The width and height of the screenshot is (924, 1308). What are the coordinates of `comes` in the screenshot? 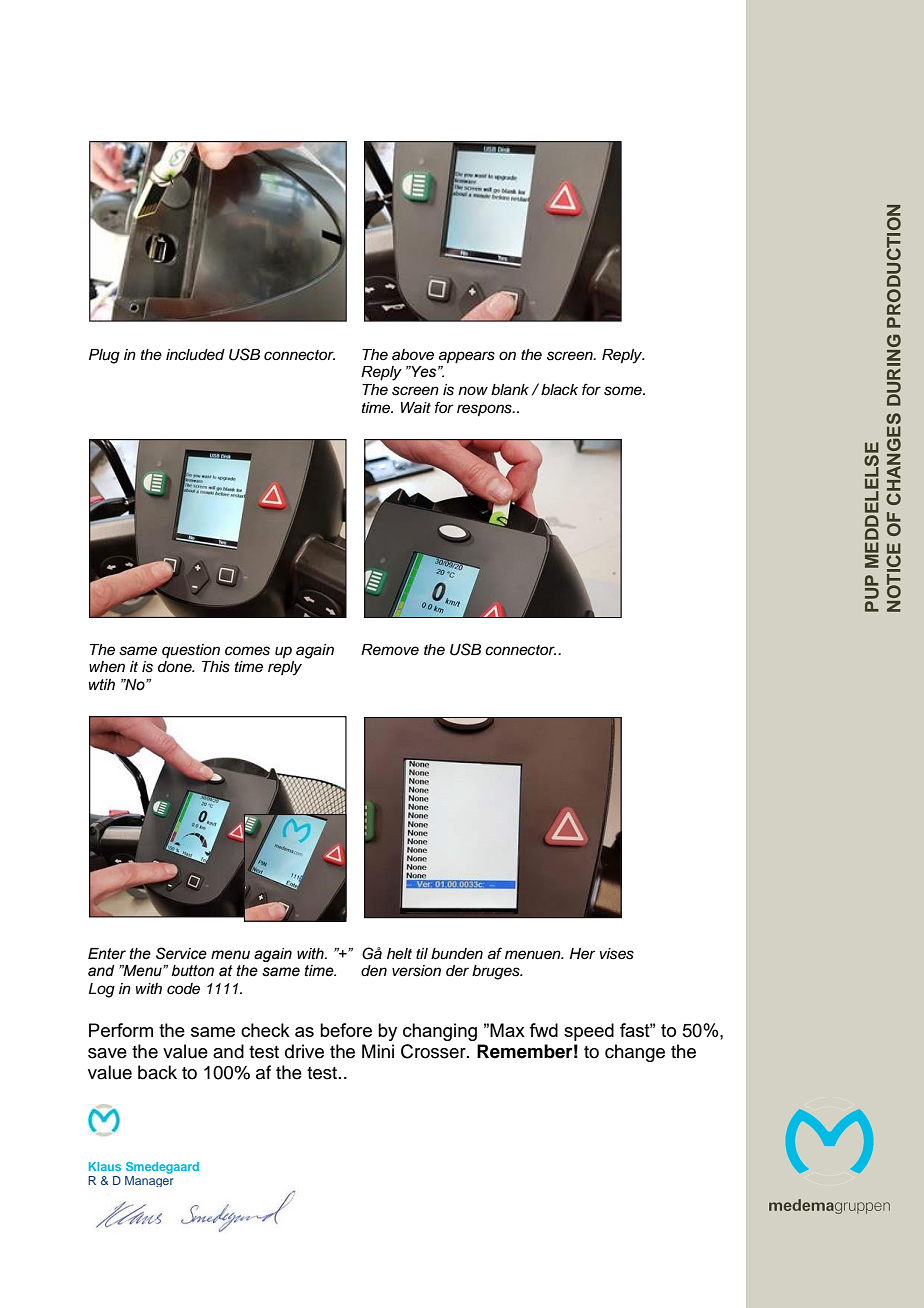 It's located at (247, 651).
